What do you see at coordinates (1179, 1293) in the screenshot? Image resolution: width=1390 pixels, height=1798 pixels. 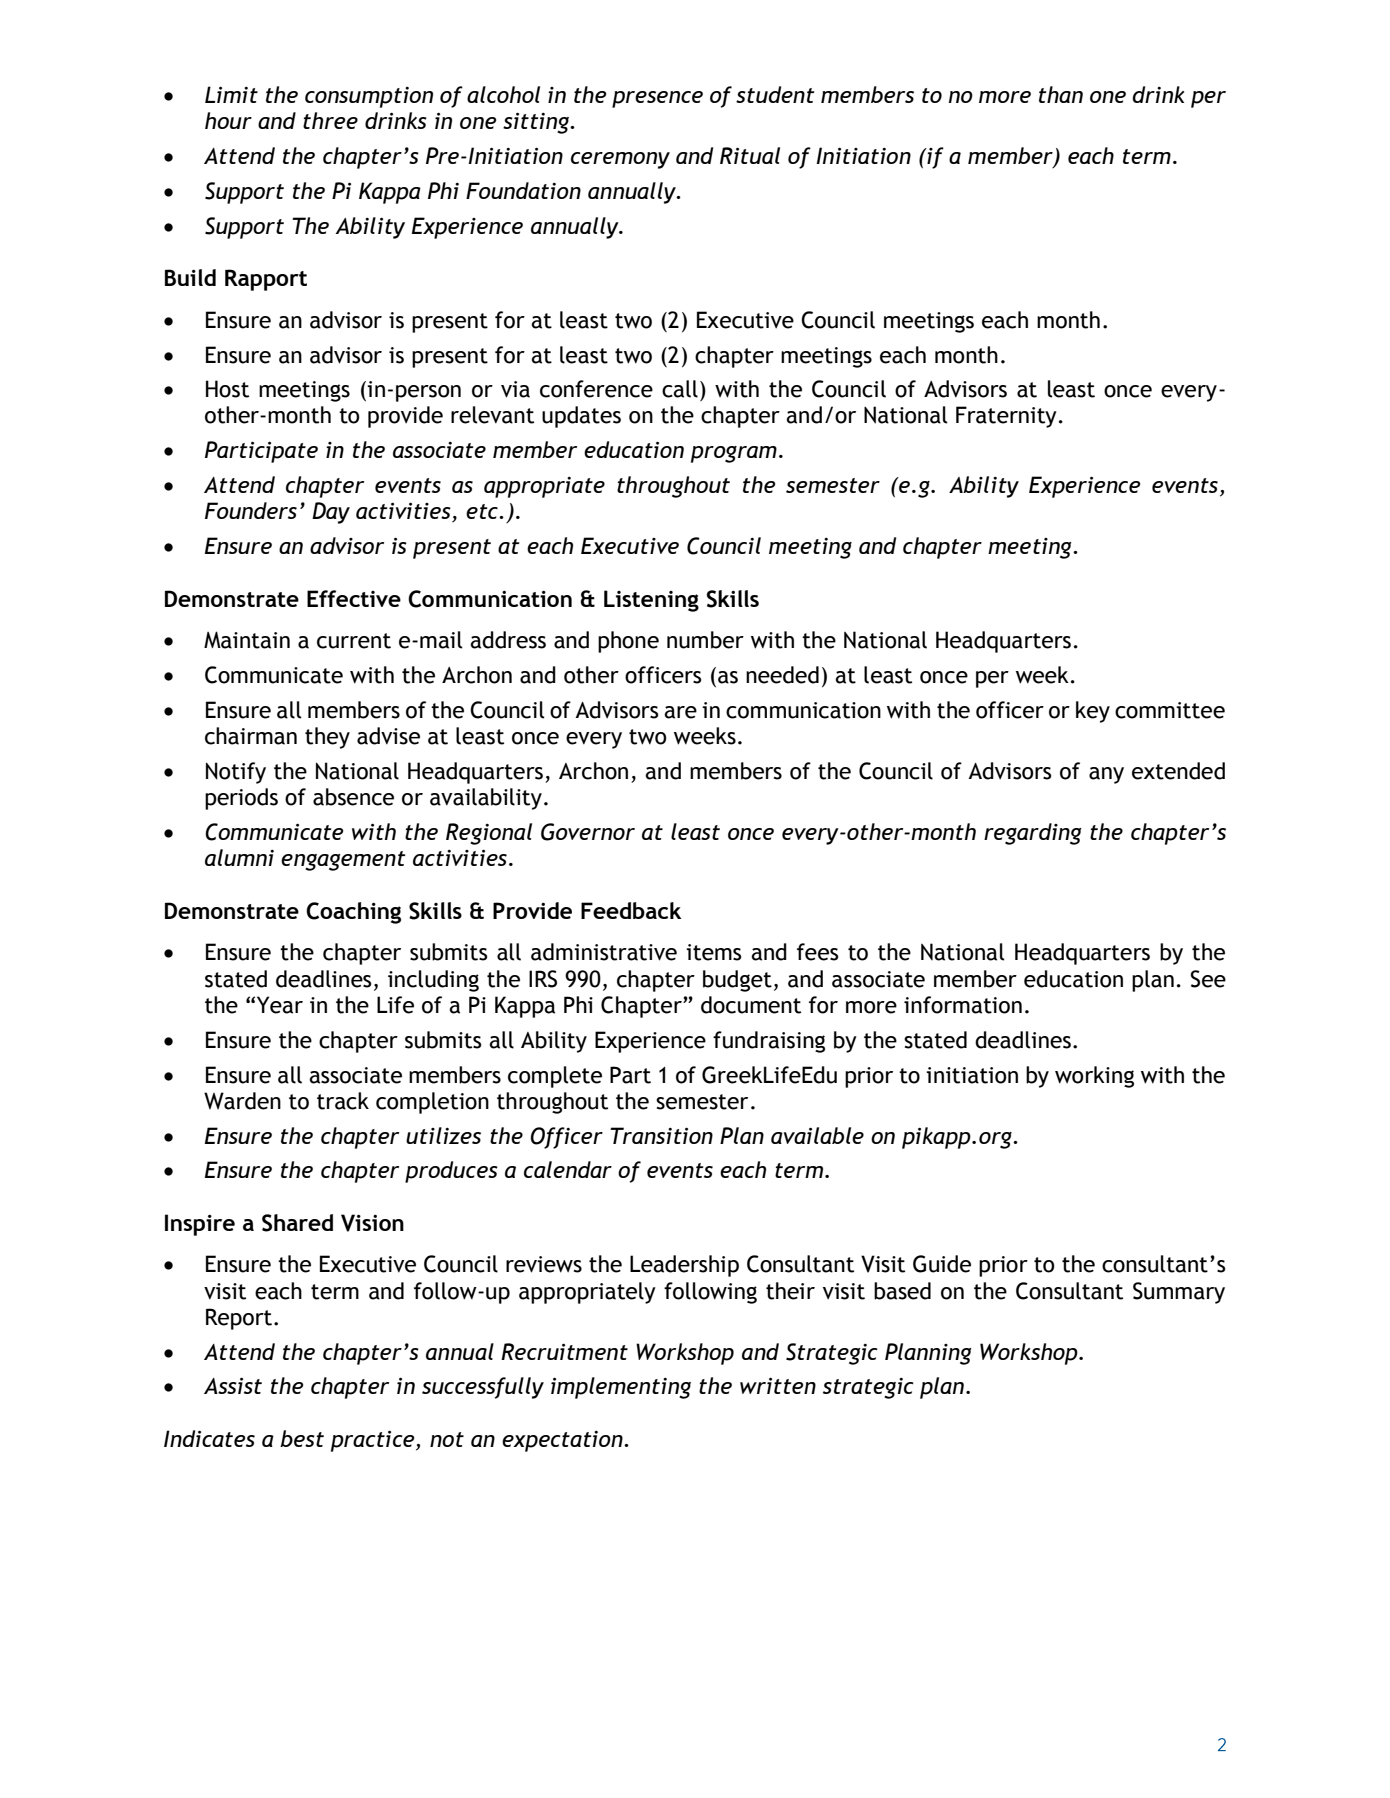 I see `Summary` at bounding box center [1179, 1293].
